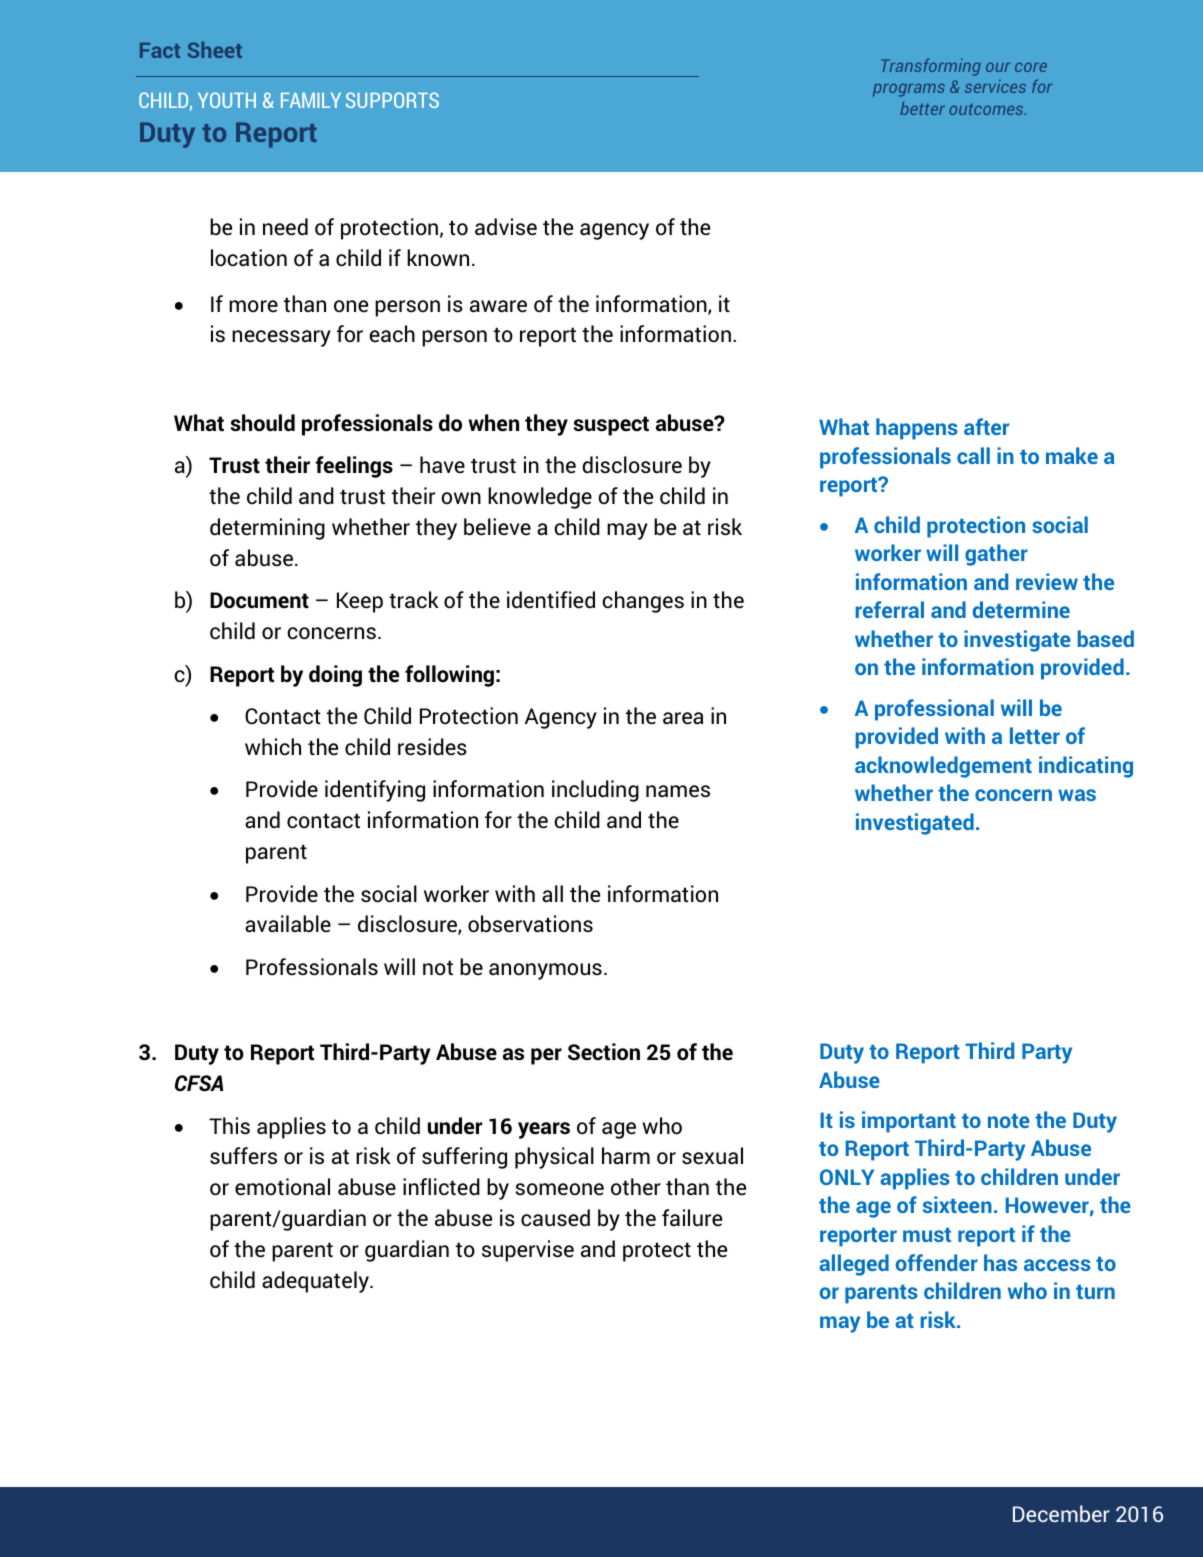 Image resolution: width=1203 pixels, height=1557 pixels. Describe the element at coordinates (262, 423) in the screenshot. I see `should` at that location.
